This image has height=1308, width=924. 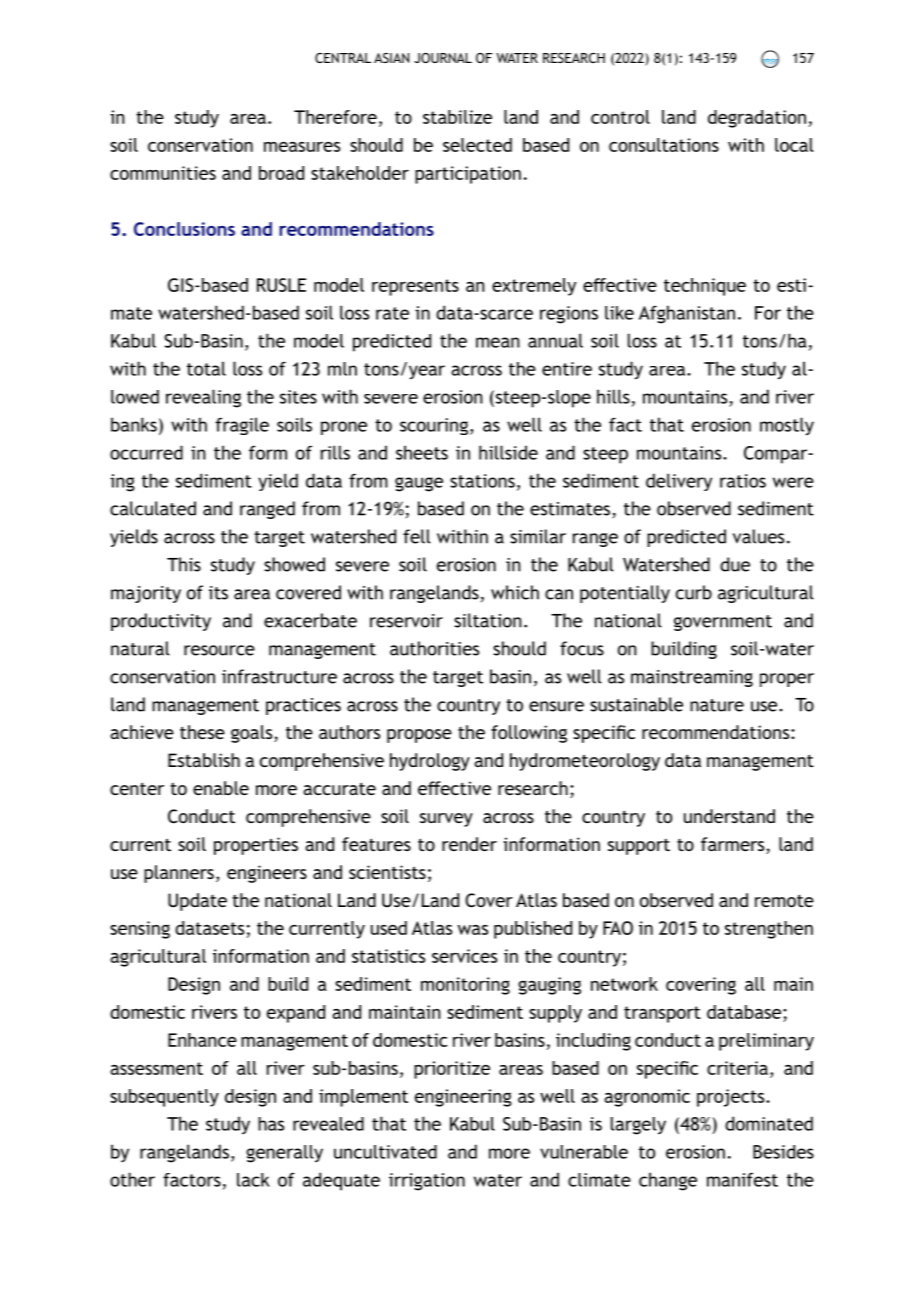 What do you see at coordinates (457, 117) in the image?
I see `stabilize` at bounding box center [457, 117].
